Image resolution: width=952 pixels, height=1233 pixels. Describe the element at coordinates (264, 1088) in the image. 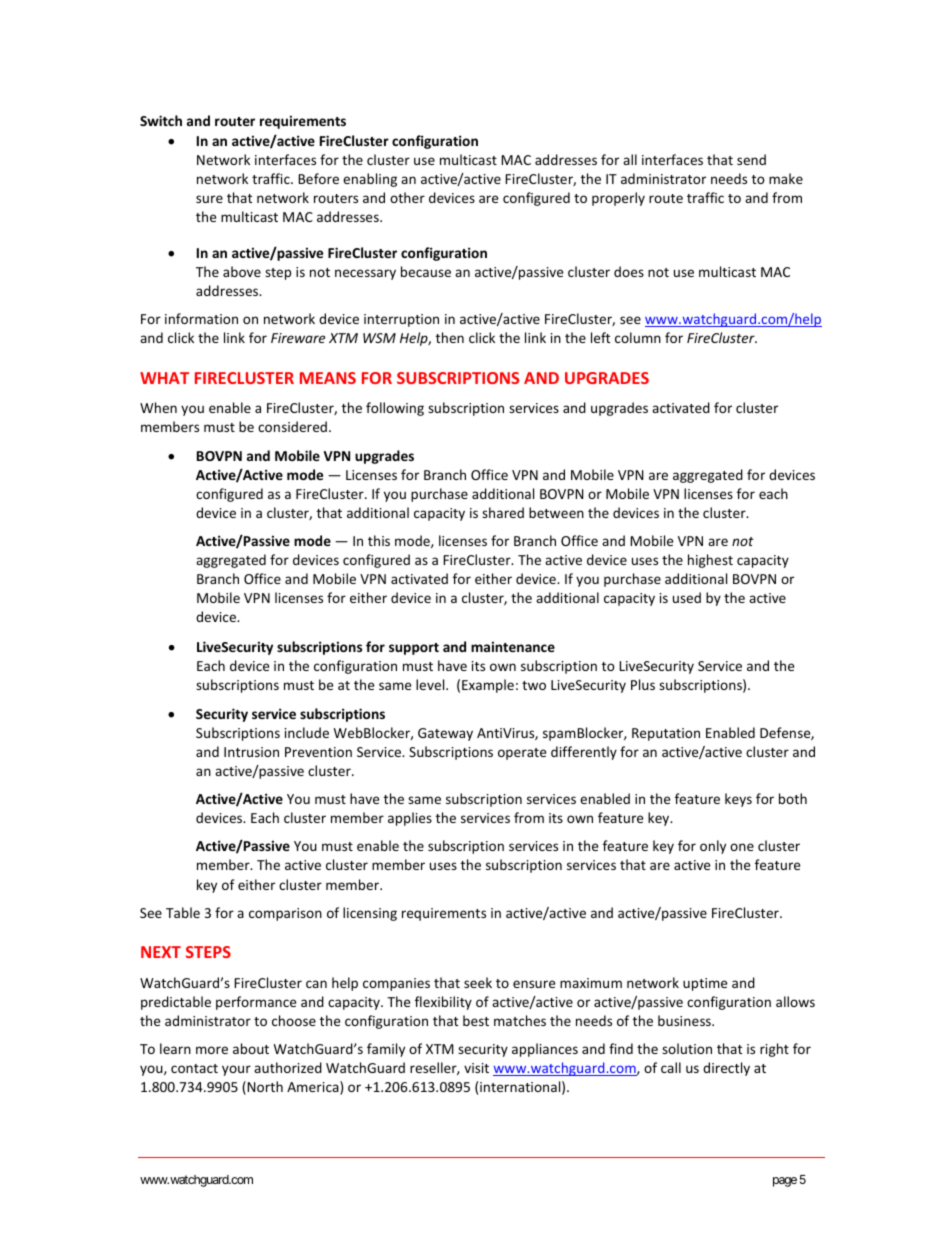

I see `North` at that location.
